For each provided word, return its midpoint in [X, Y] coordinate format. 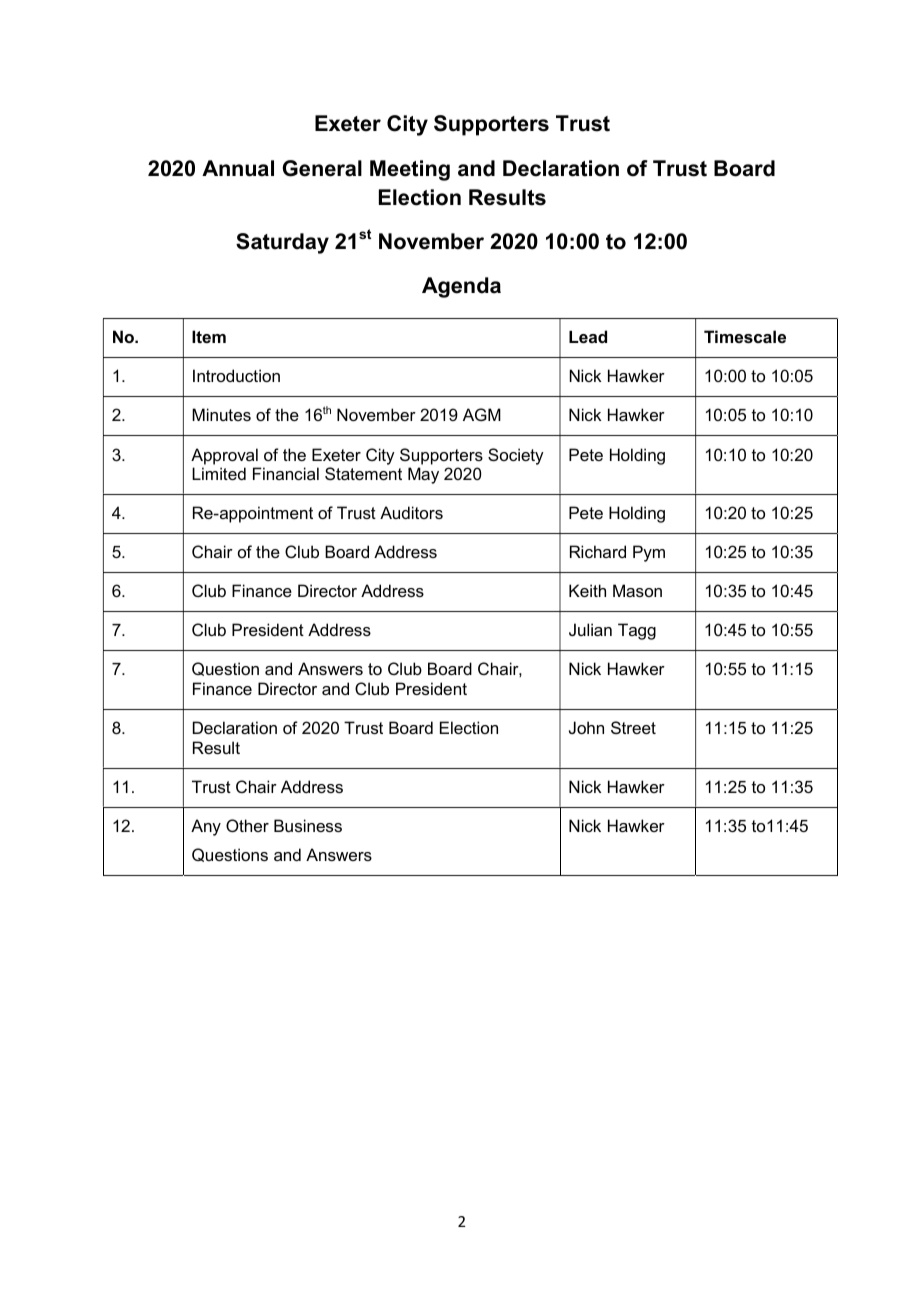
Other [247, 825]
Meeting [410, 170]
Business [308, 825]
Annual [238, 168]
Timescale [745, 336]
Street [633, 727]
